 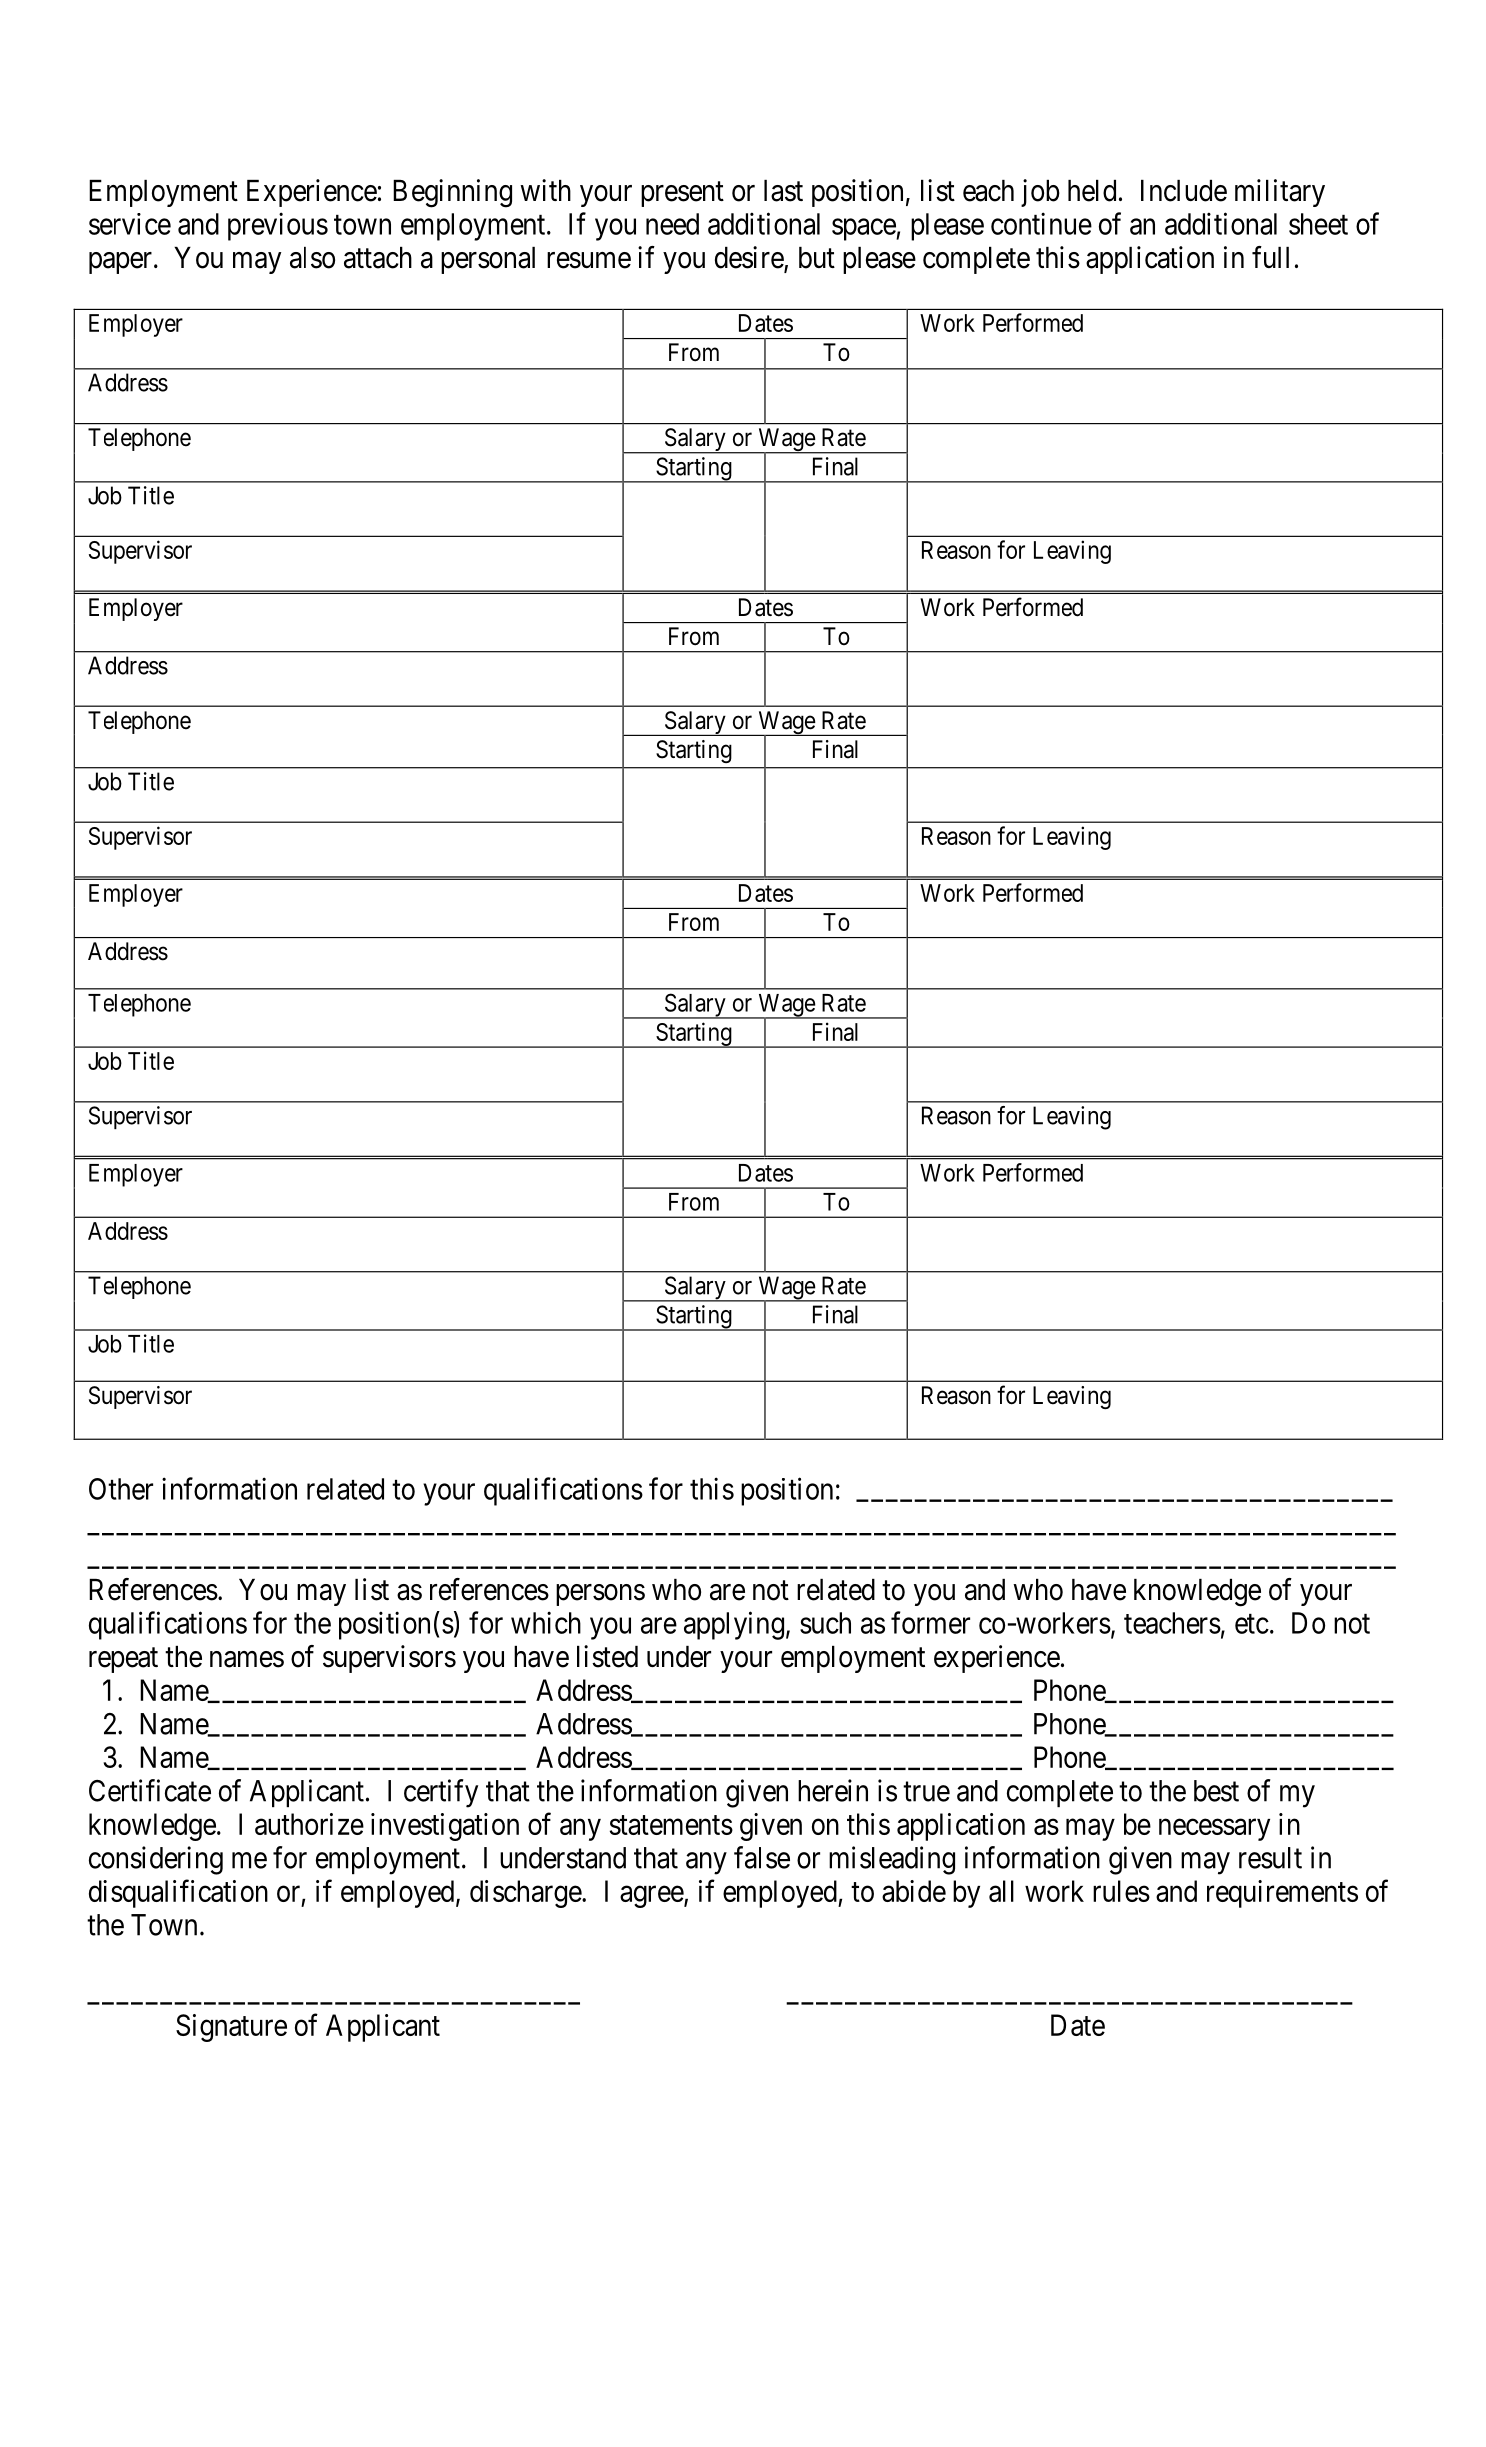 What do you see at coordinates (652, 1897) in the screenshot?
I see `agree` at bounding box center [652, 1897].
